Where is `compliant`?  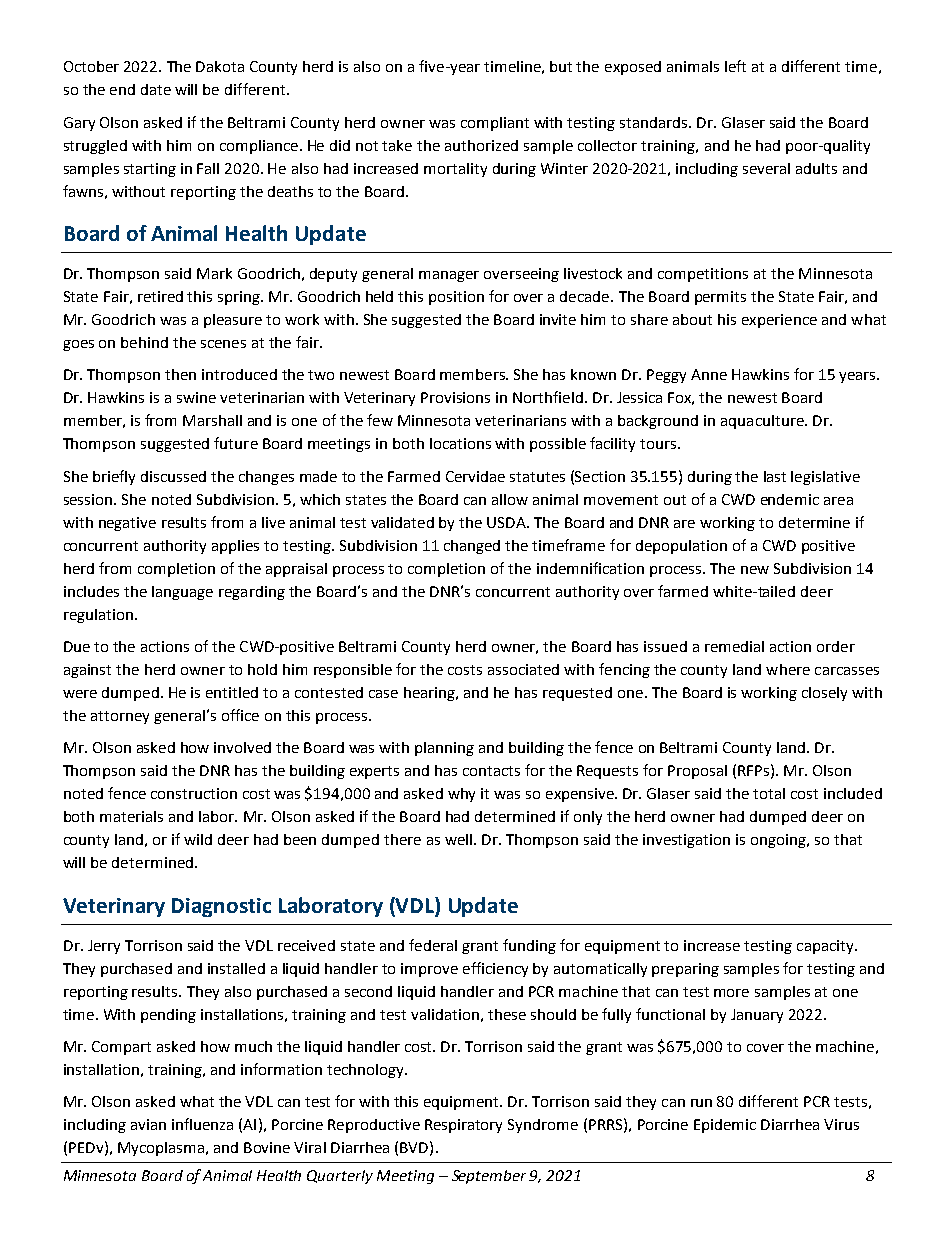 compliant is located at coordinates (495, 124).
